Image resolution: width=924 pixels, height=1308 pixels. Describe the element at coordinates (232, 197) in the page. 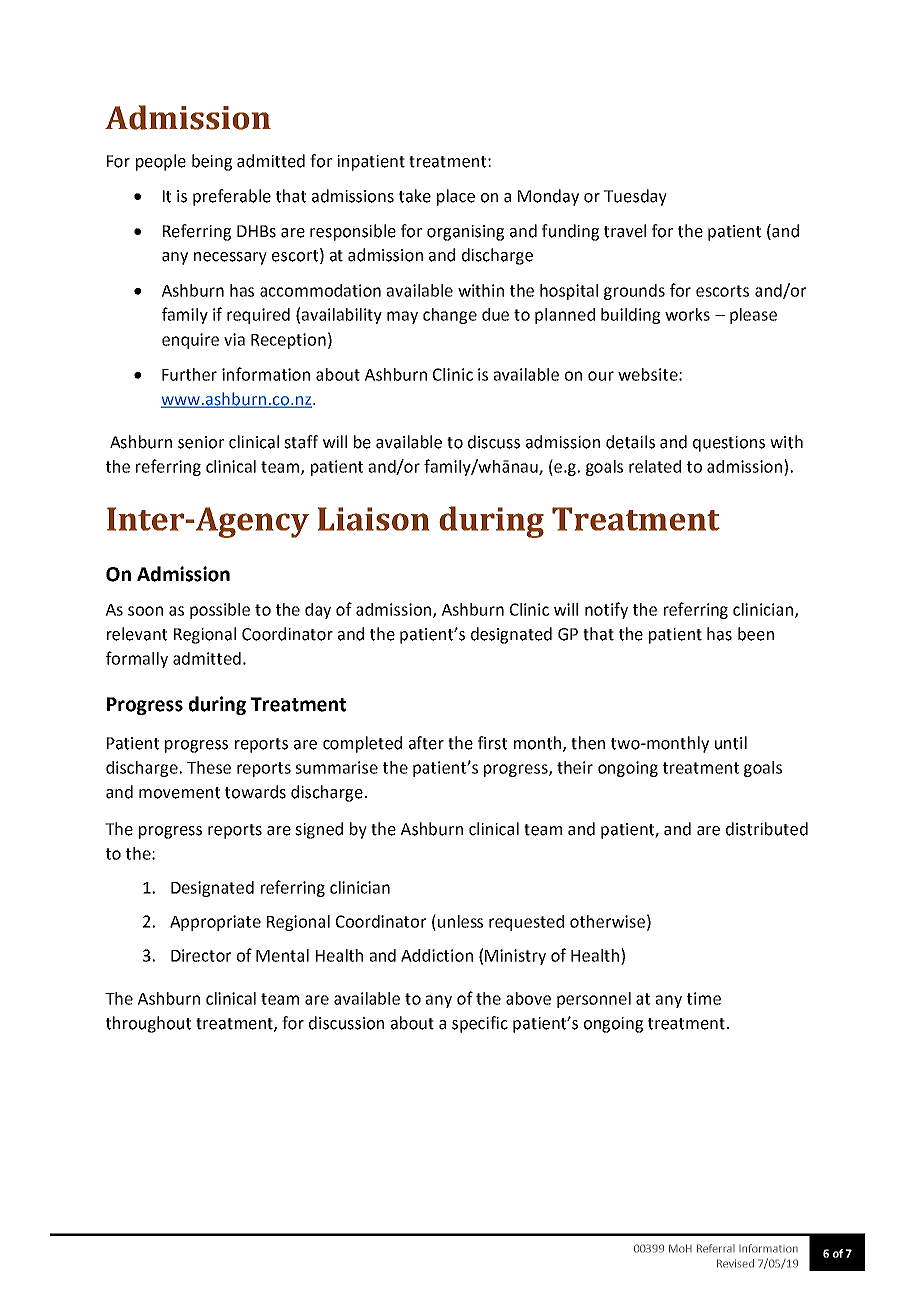

I see `preferable` at that location.
